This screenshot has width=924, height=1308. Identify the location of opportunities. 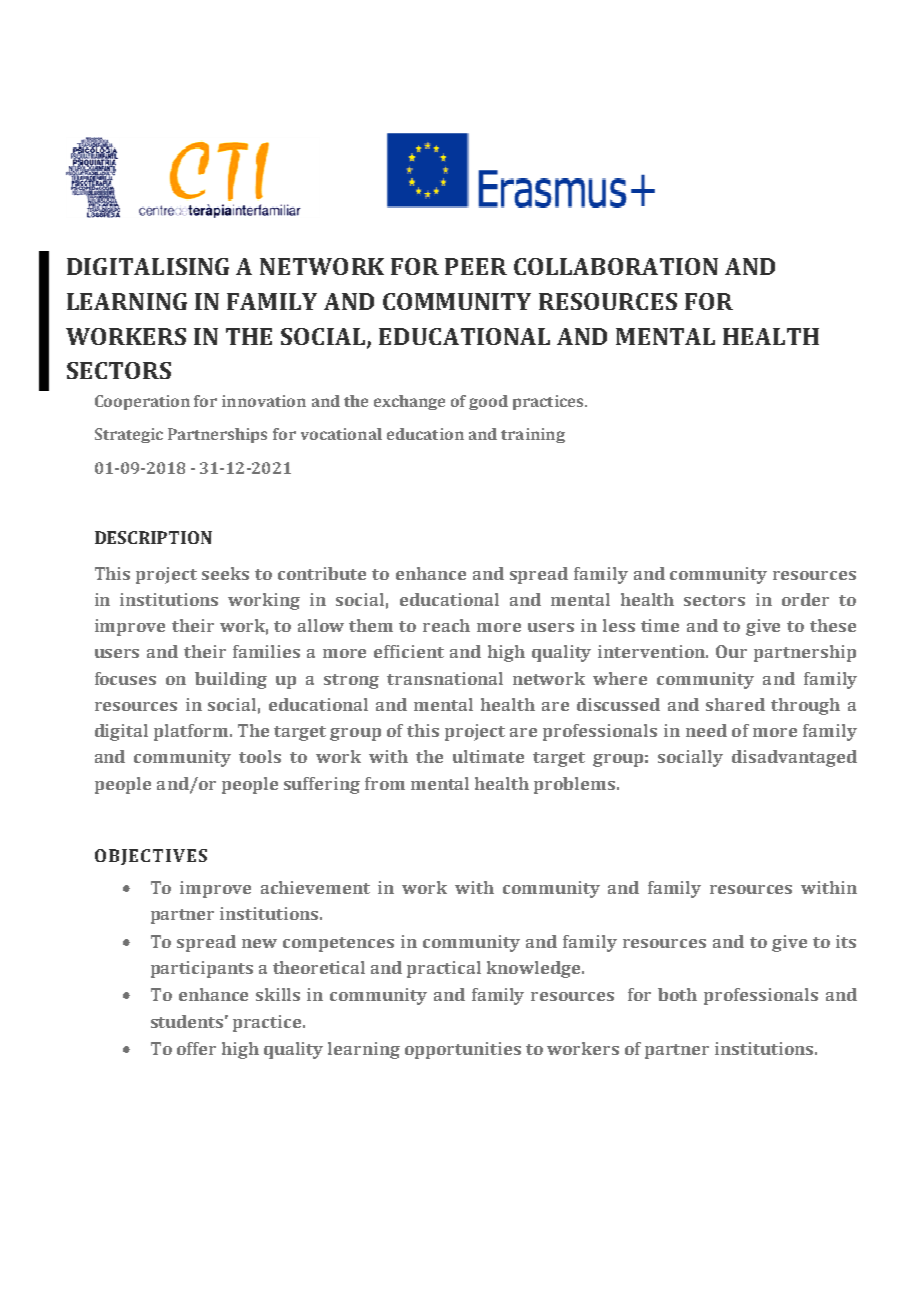
(463, 1050).
